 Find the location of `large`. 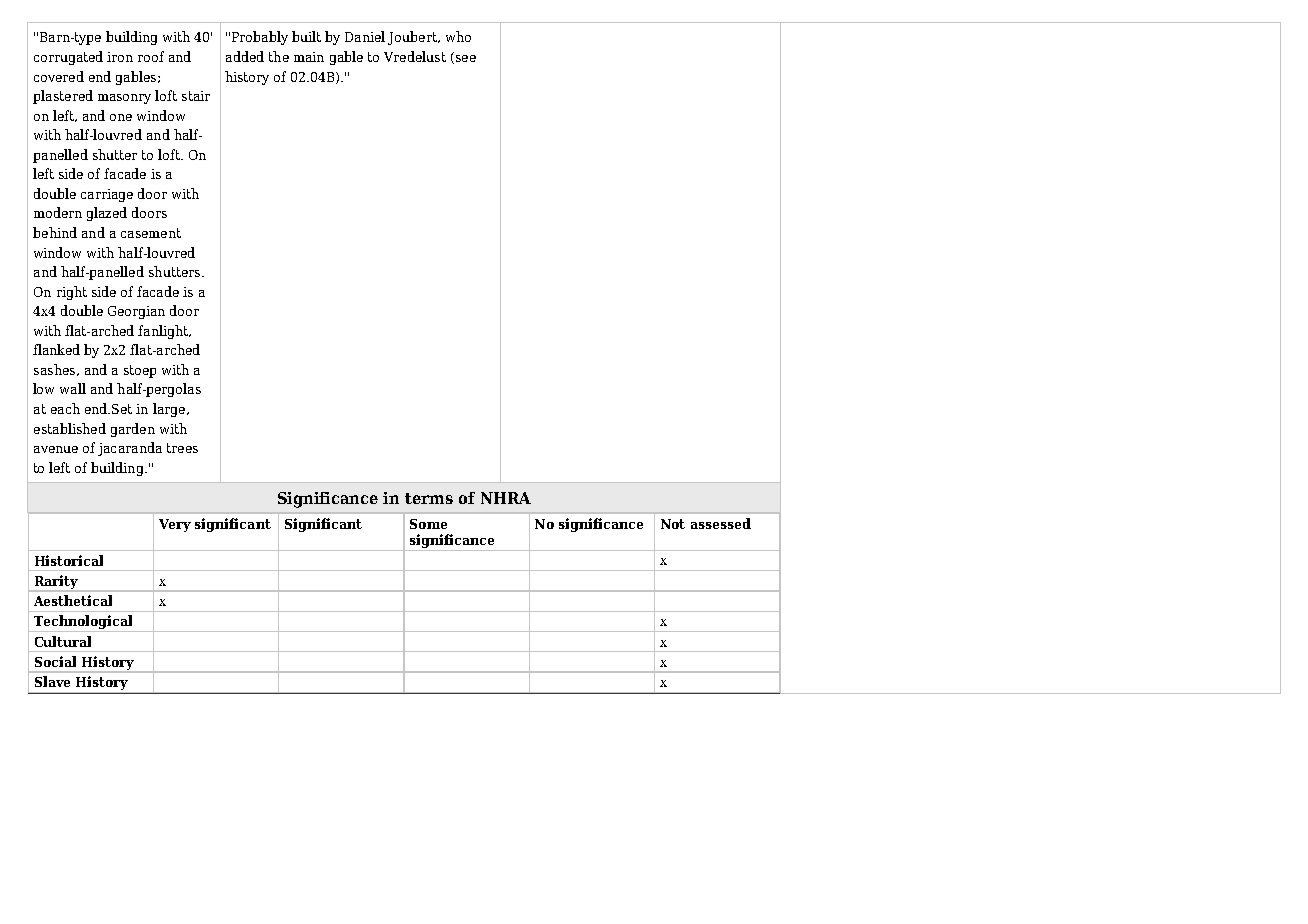

large is located at coordinates (169, 410).
